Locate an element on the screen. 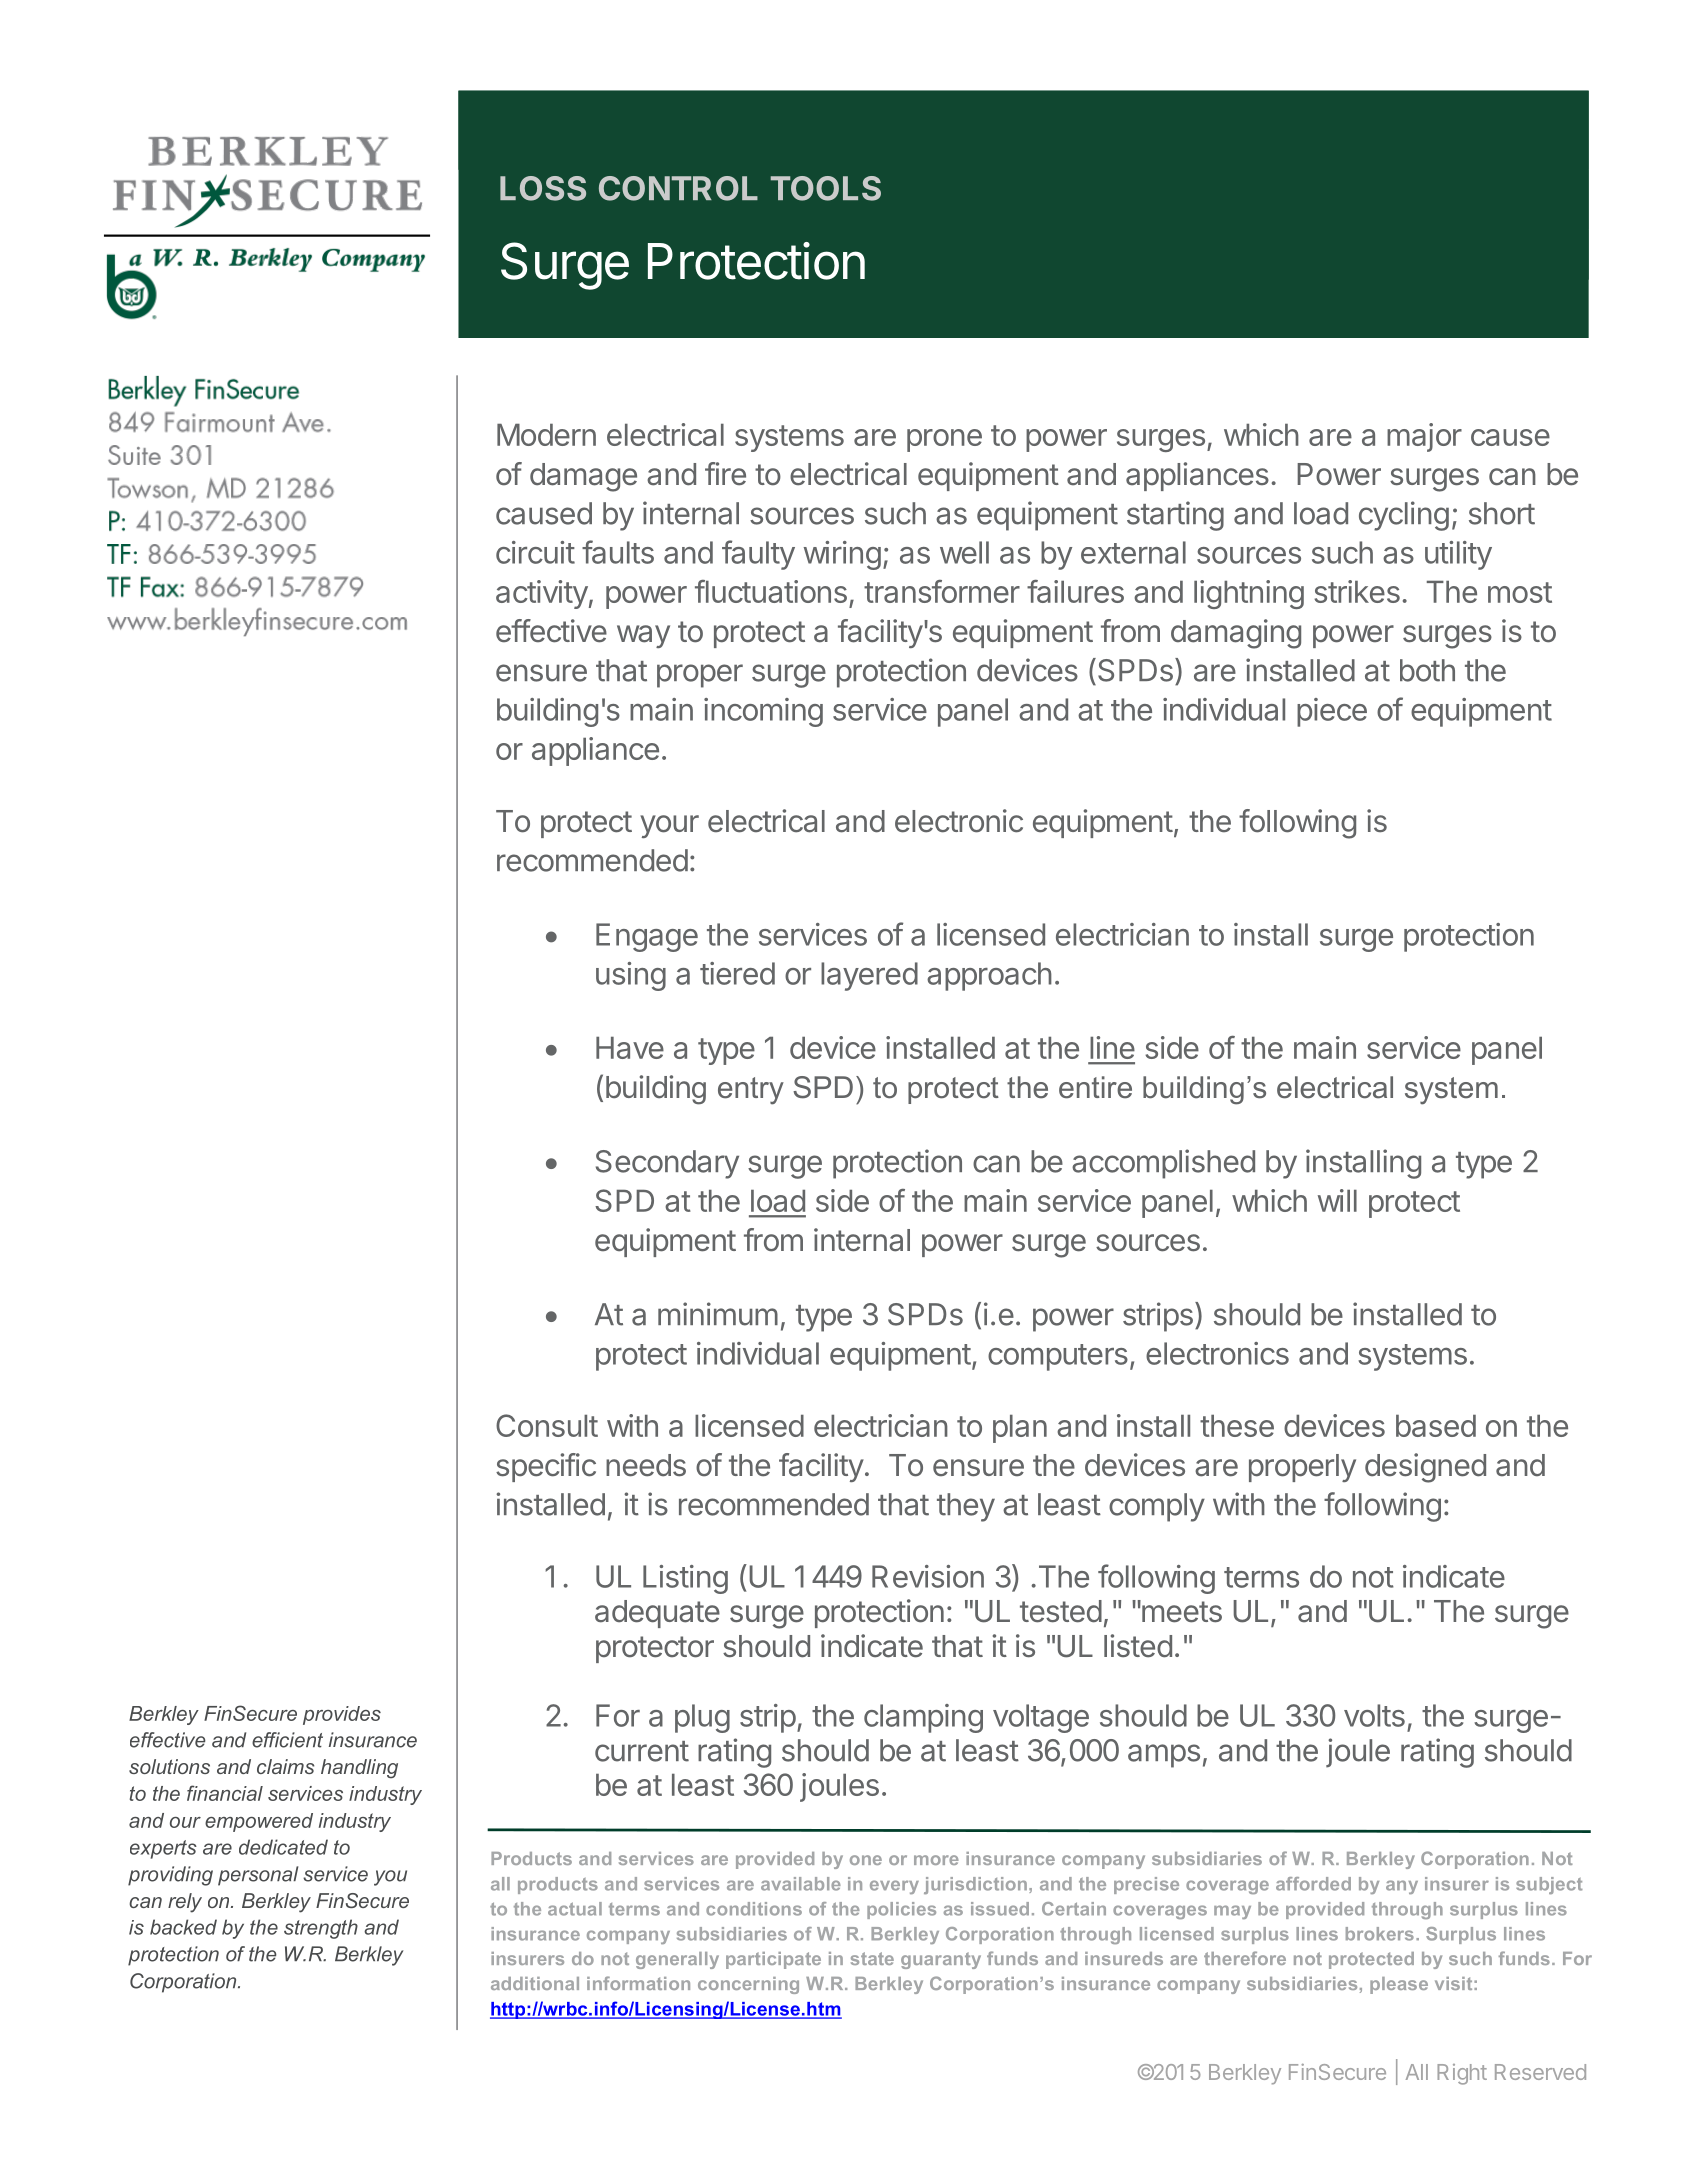 This screenshot has width=1682, height=2176. please is located at coordinates (1399, 1985).
